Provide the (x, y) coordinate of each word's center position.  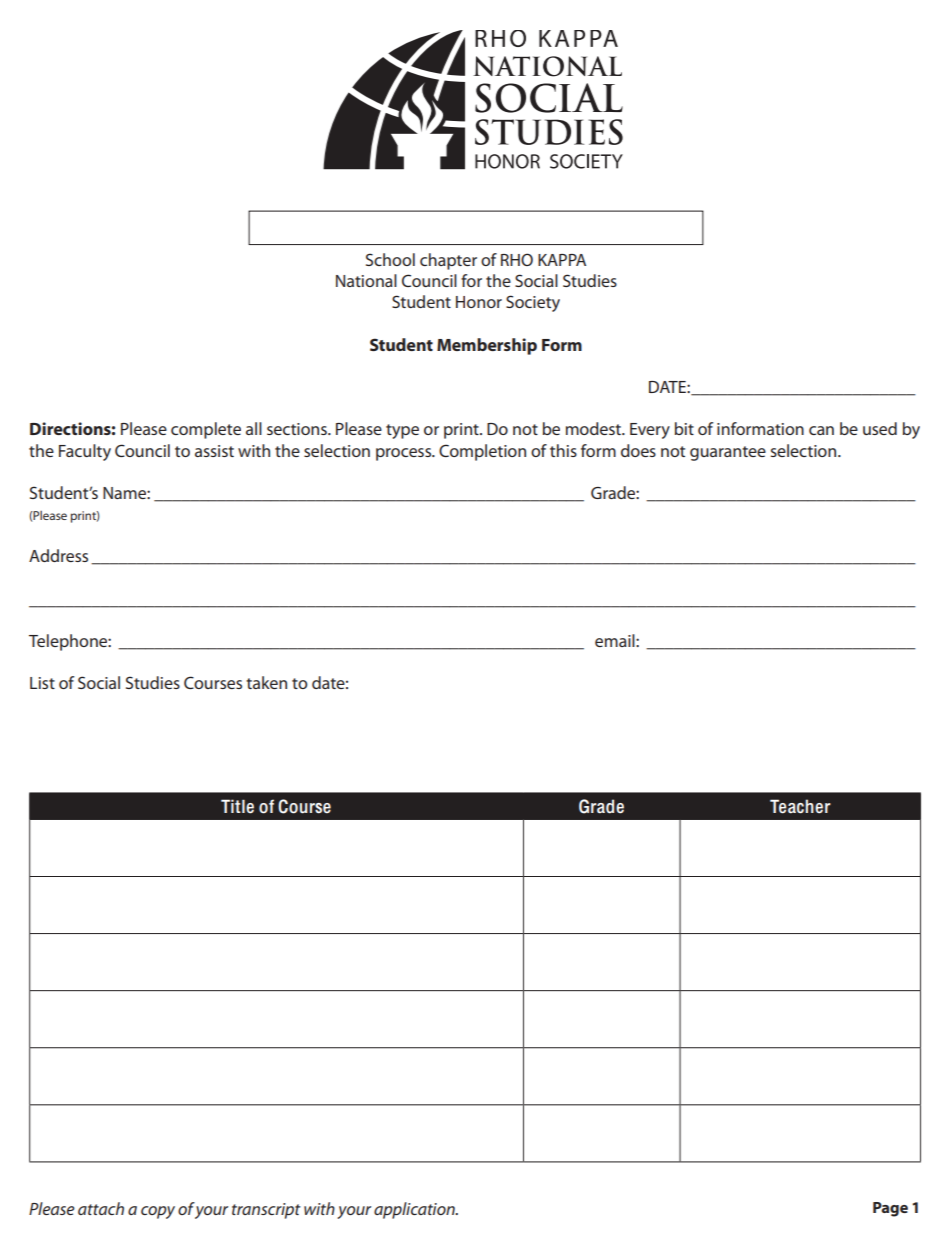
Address (58, 555)
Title (237, 806)
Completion (482, 452)
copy (158, 1212)
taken (266, 682)
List (42, 683)
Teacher (800, 806)
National (366, 280)
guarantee (728, 453)
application (415, 1210)
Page (890, 1209)
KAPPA (562, 260)
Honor (479, 302)
